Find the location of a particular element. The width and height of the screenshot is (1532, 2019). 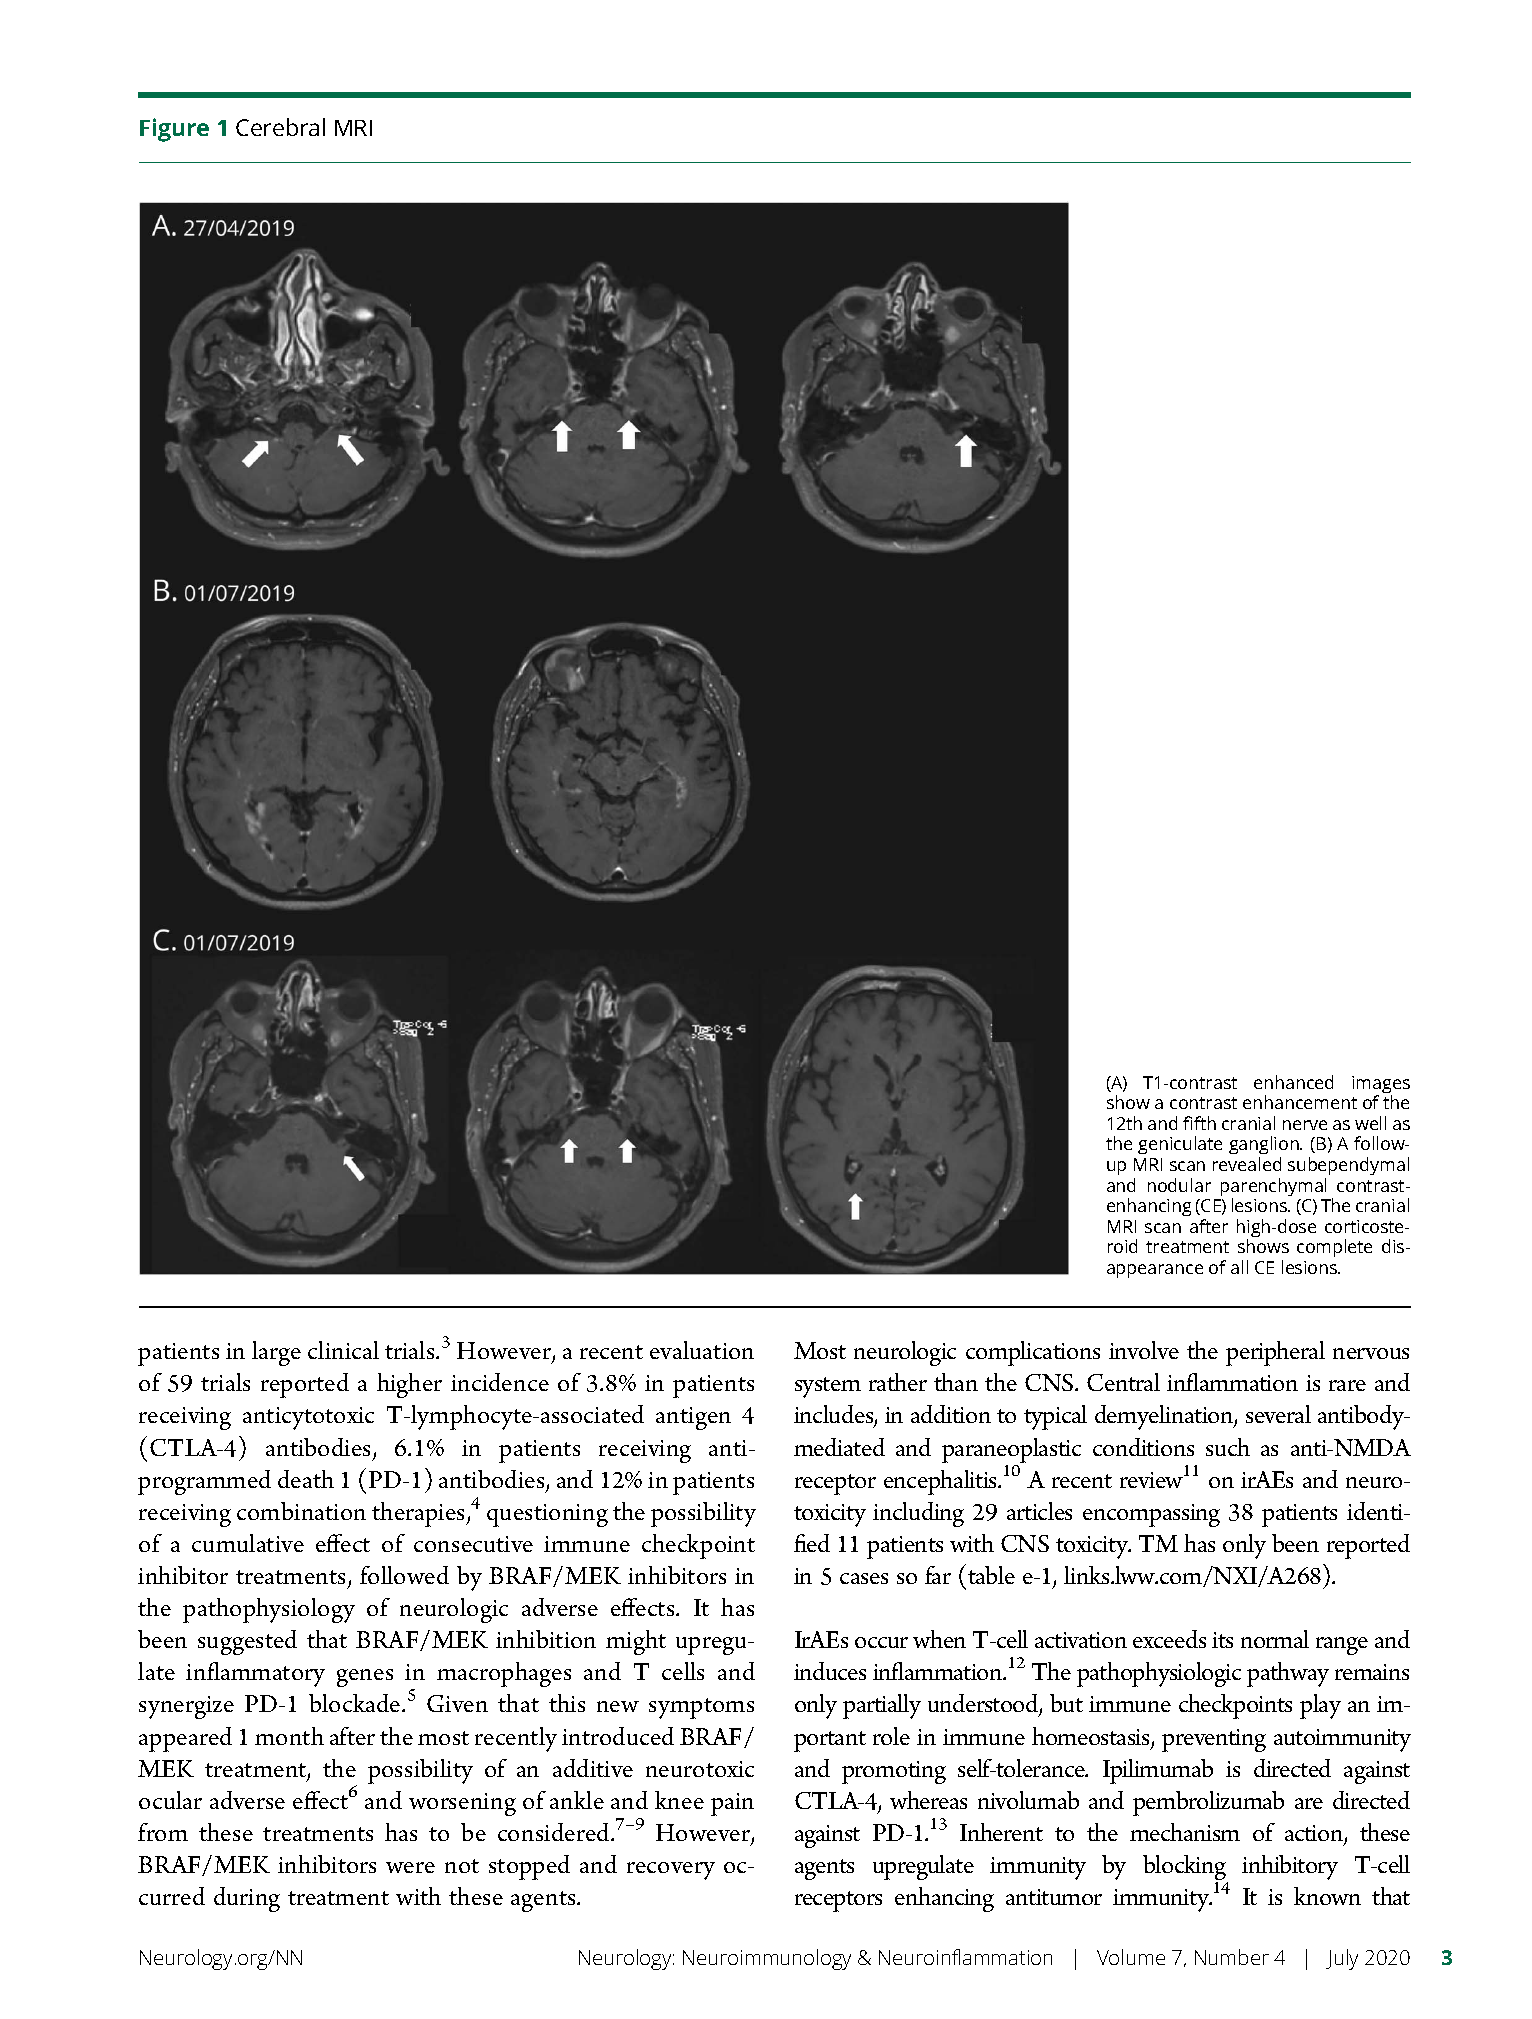

clinical is located at coordinates (343, 1350).
